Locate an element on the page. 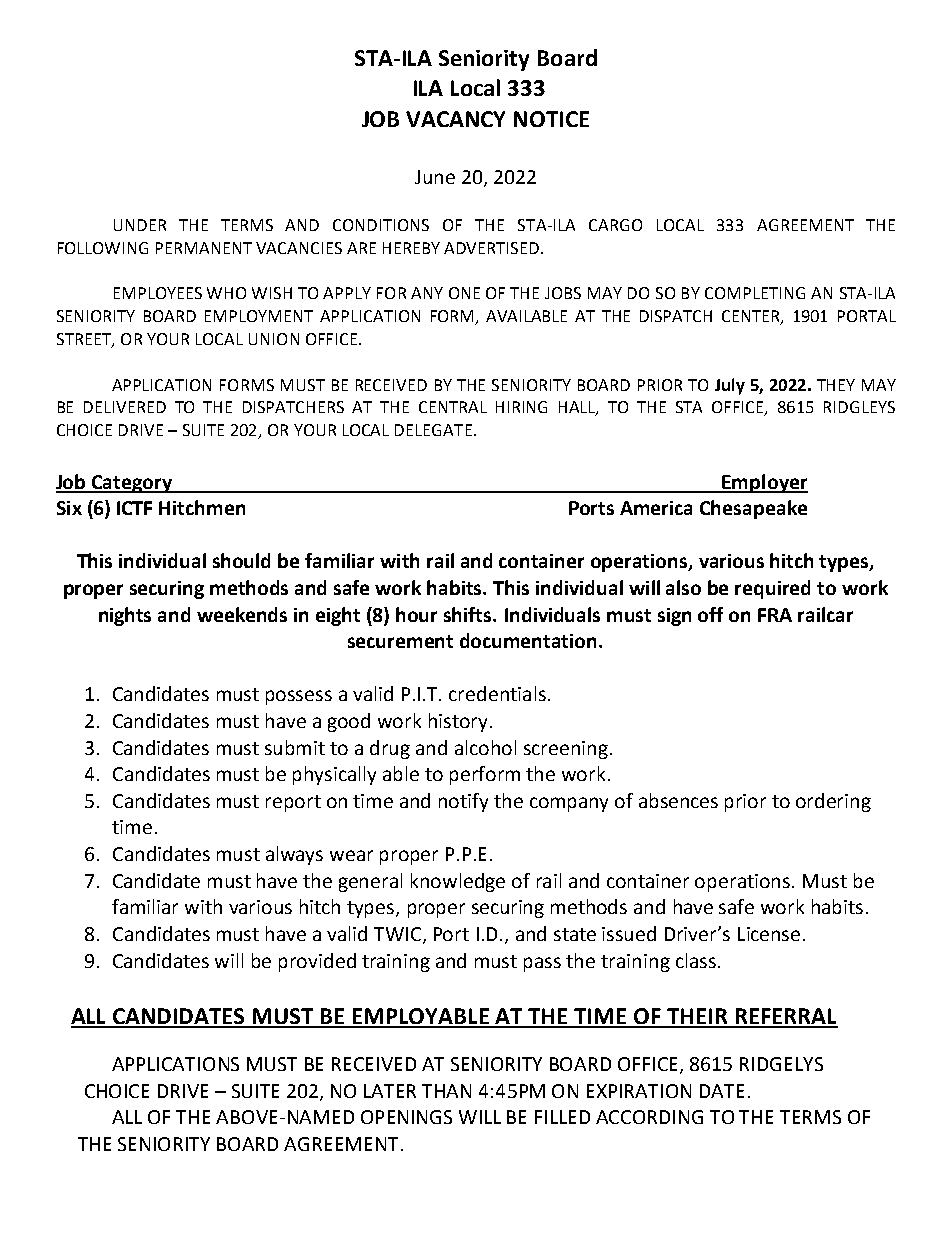  CARGO is located at coordinates (615, 225).
